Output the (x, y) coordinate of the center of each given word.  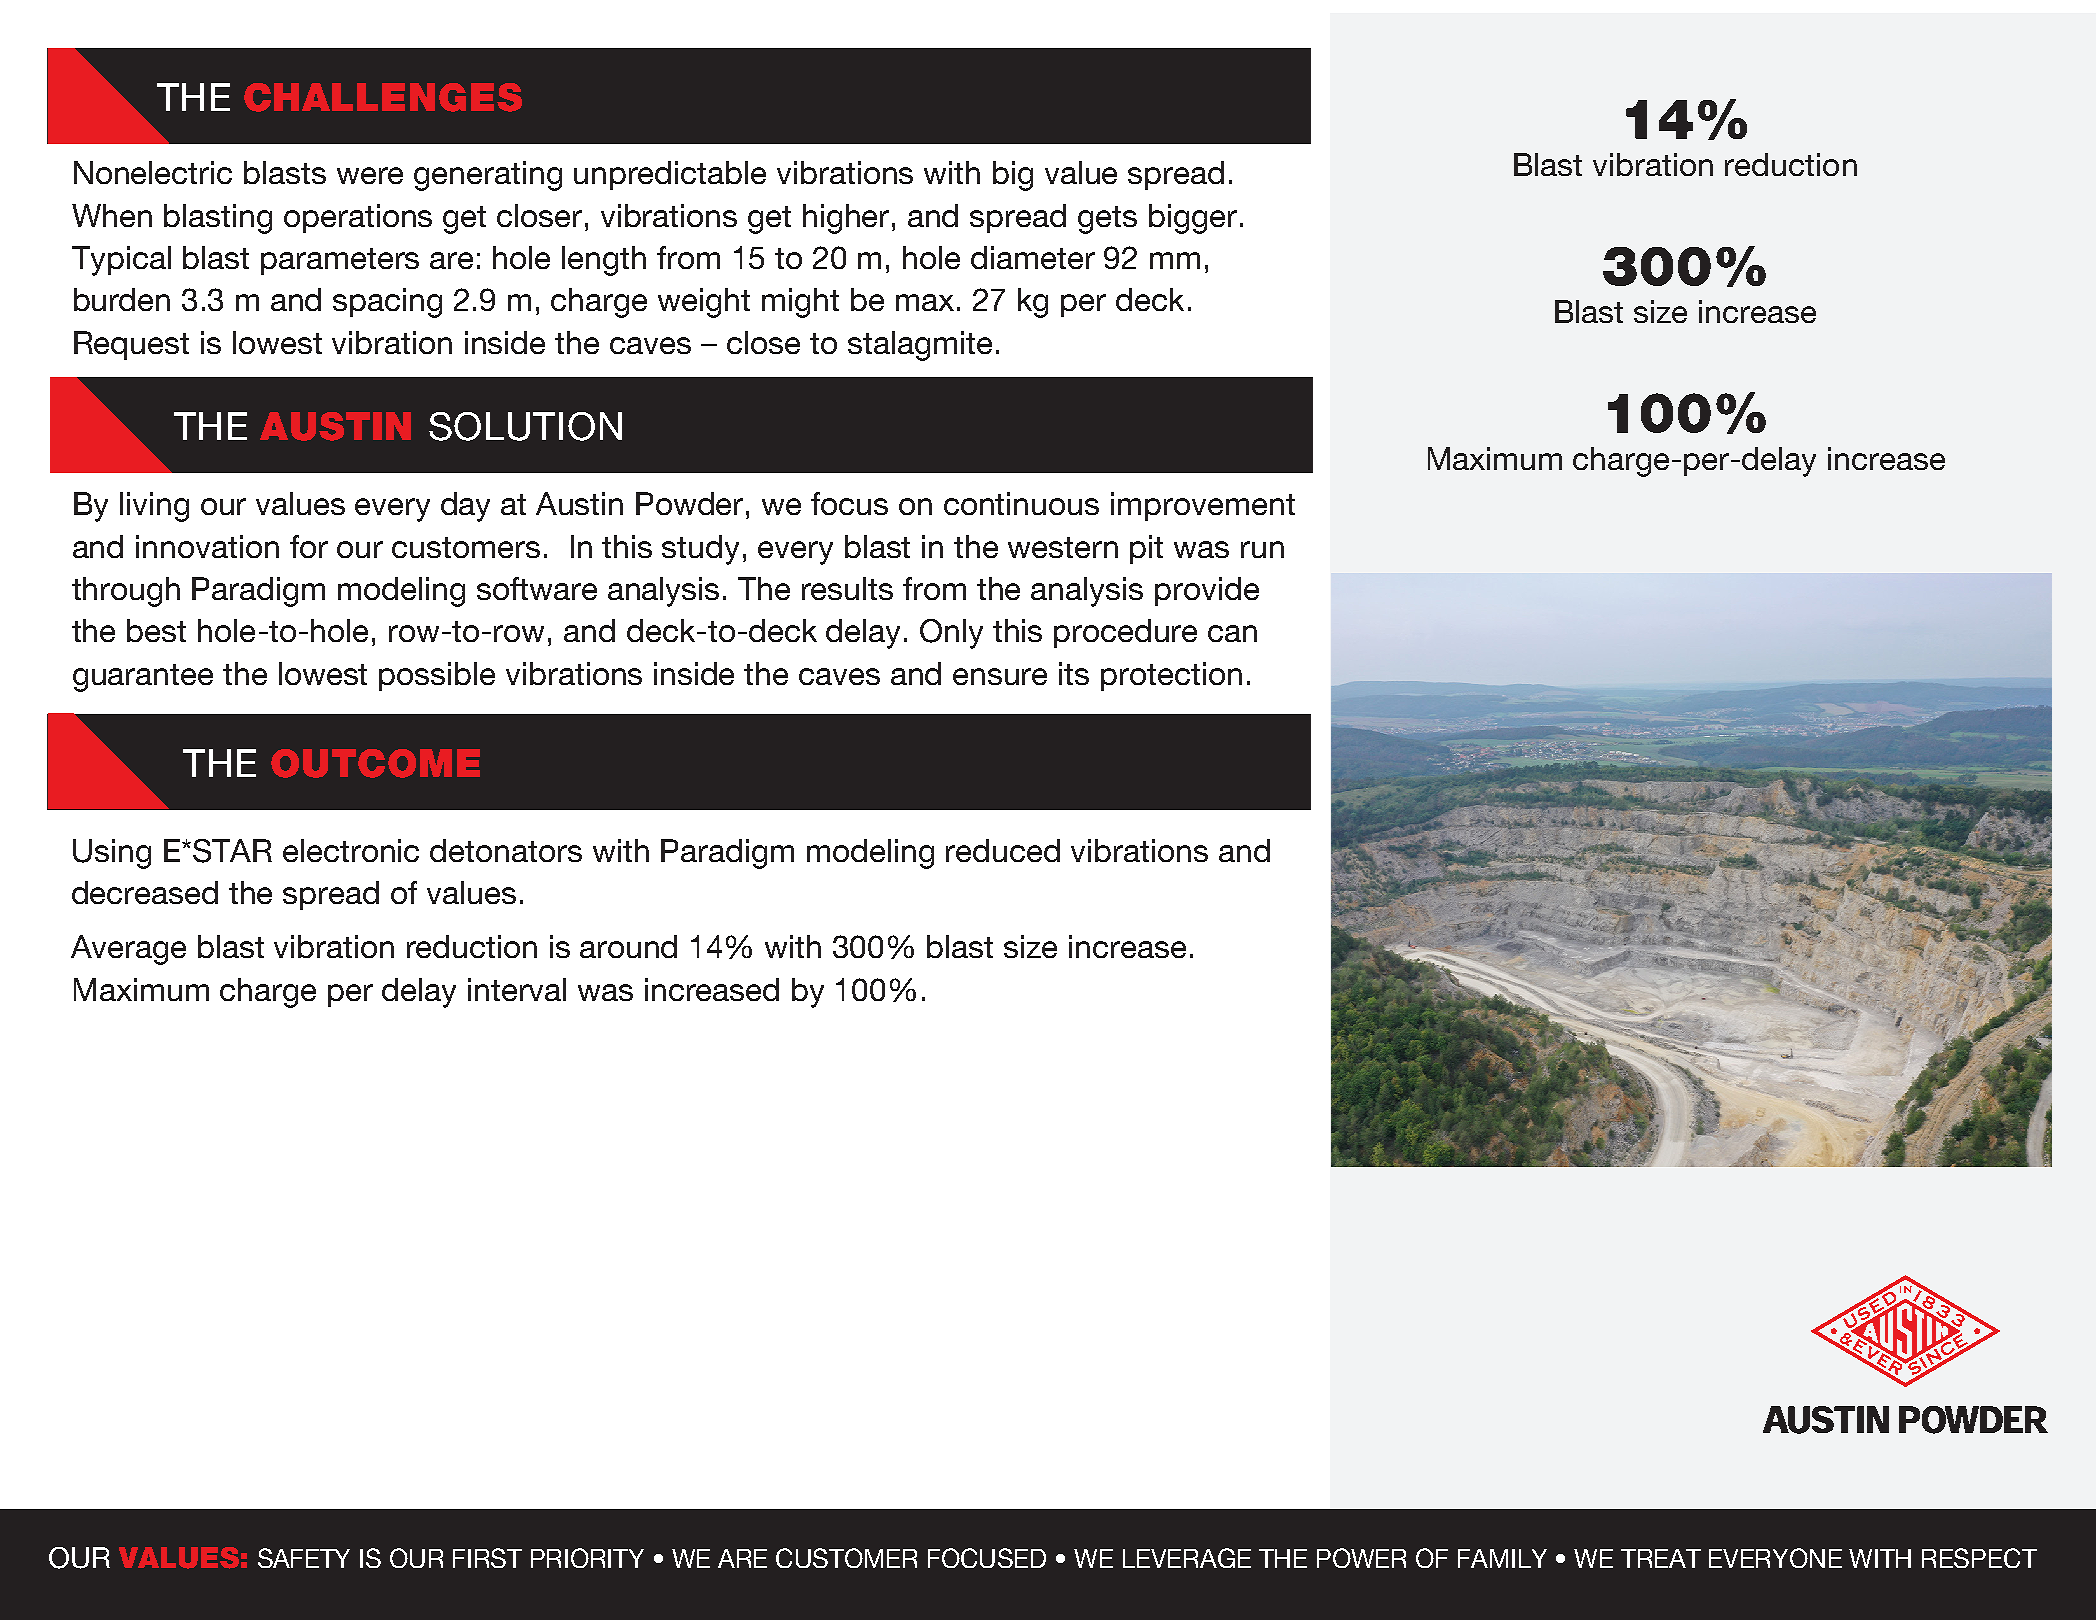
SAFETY (304, 1558)
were (370, 175)
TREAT (1661, 1558)
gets (1107, 220)
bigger (1193, 219)
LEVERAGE (1187, 1558)
